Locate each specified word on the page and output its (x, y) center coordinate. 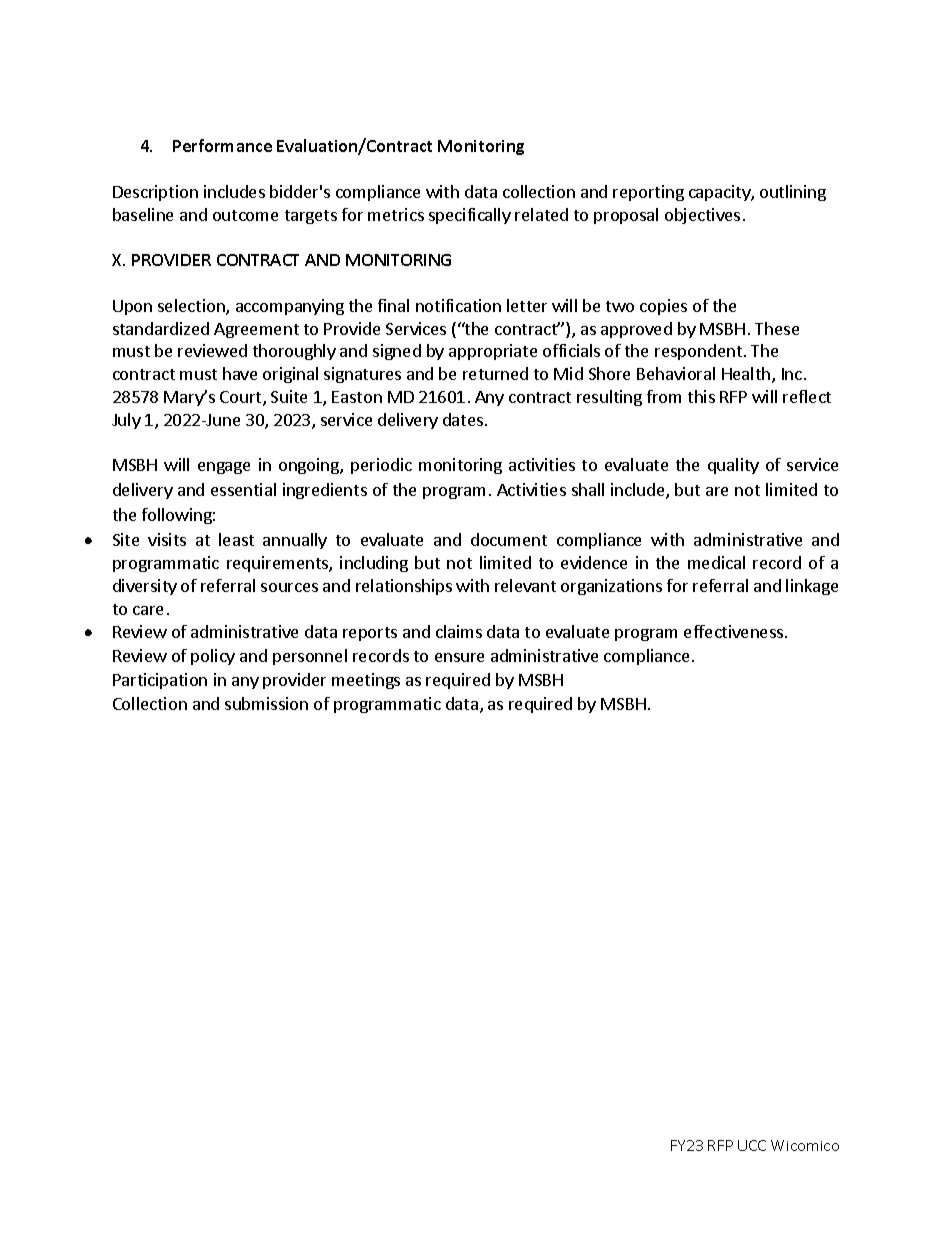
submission (266, 703)
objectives (702, 216)
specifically (470, 216)
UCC (752, 1145)
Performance (222, 145)
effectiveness (735, 631)
